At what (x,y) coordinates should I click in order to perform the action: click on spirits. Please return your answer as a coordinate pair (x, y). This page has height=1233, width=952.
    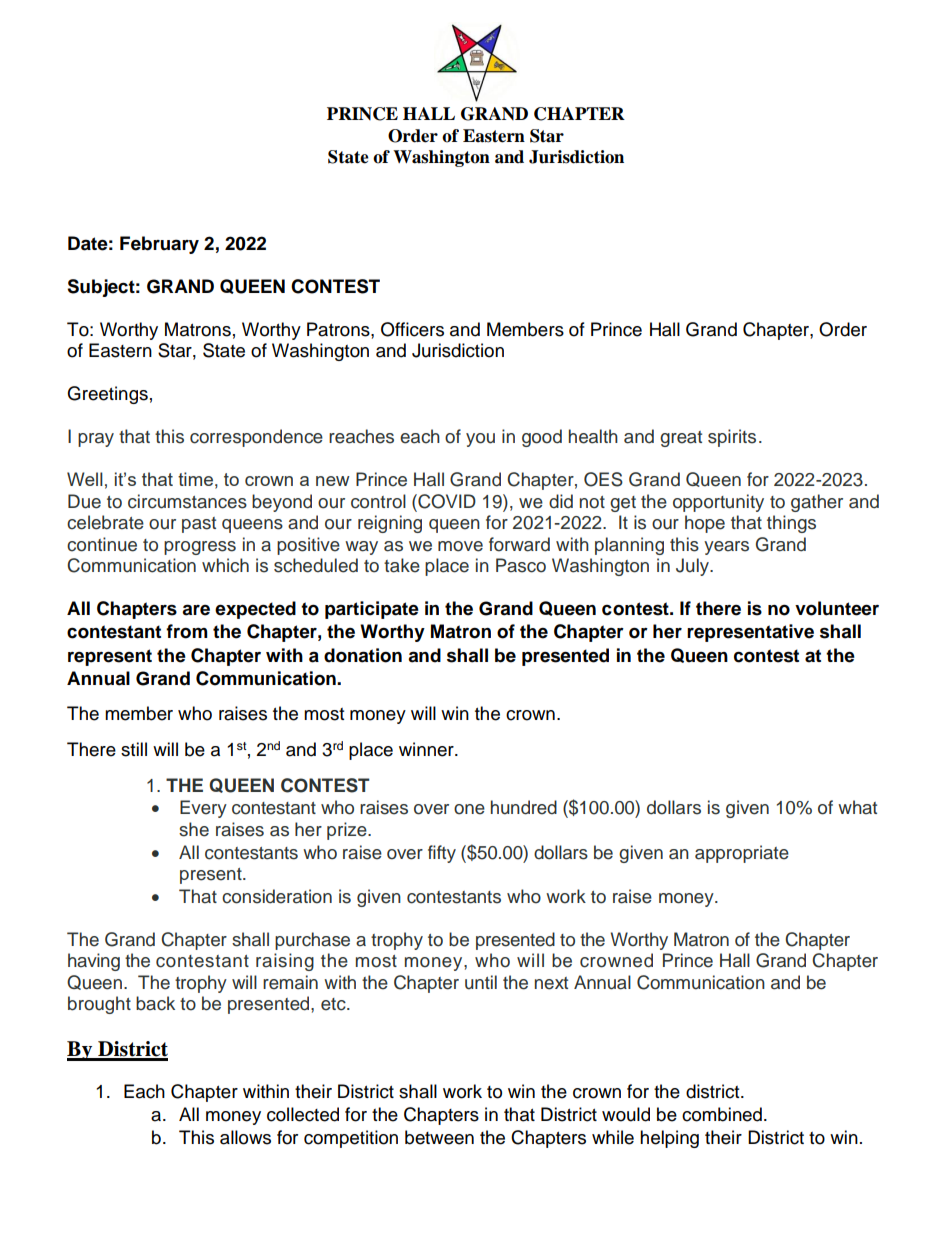
    Looking at the image, I should click on (732, 438).
